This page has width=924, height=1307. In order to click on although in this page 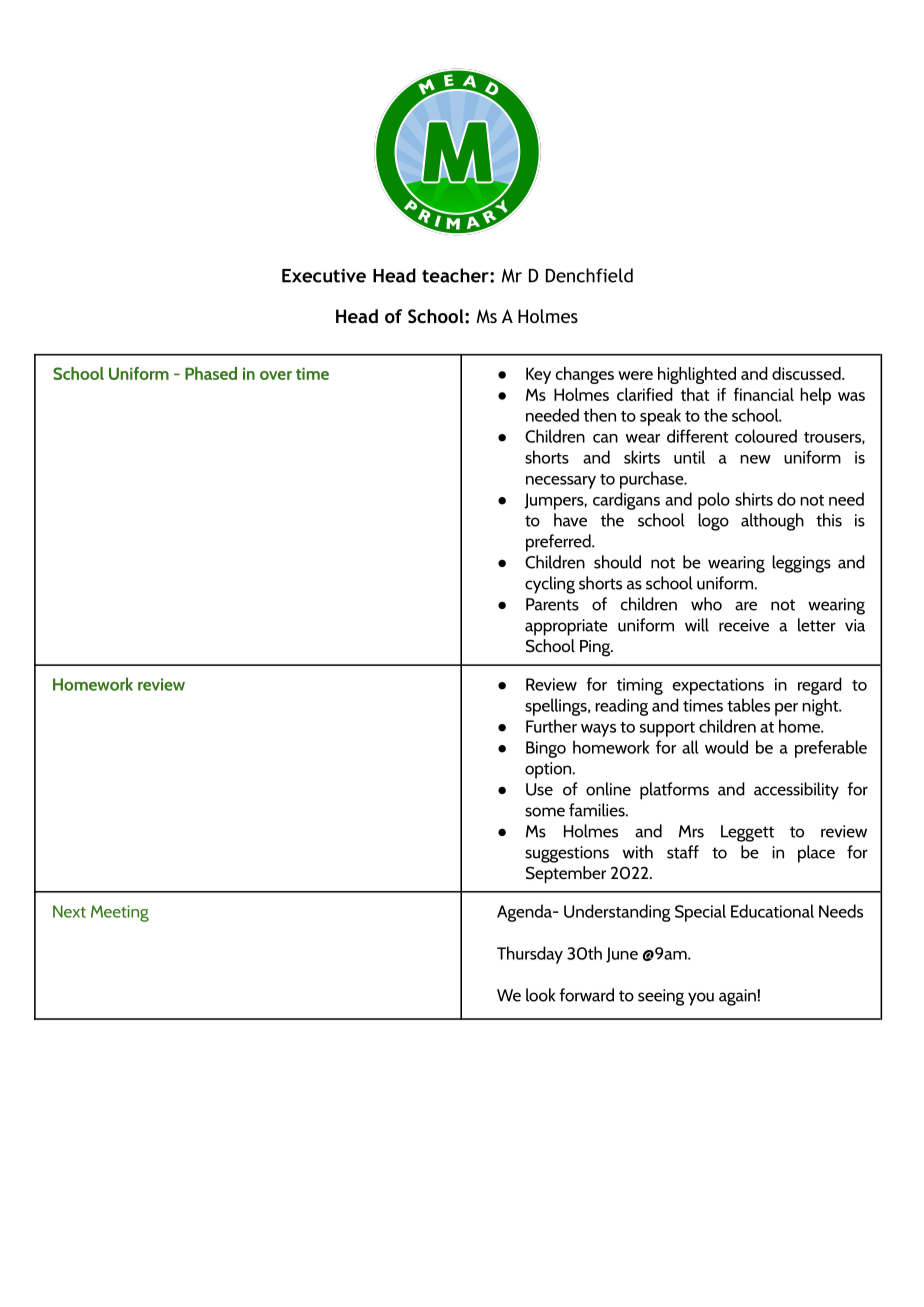, I will do `click(772, 522)`.
